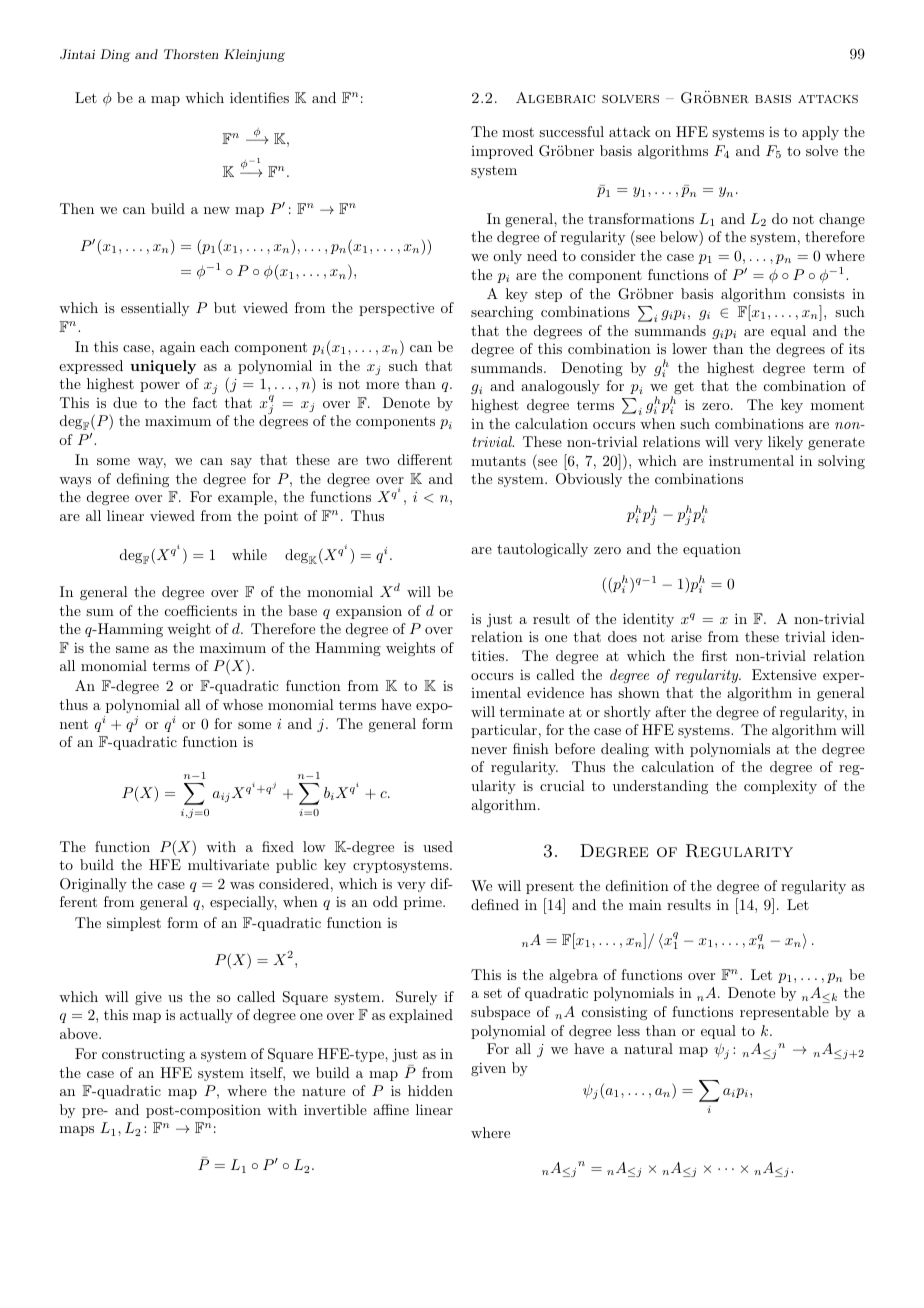 The height and width of the screenshot is (1308, 924). Describe the element at coordinates (205, 402) in the screenshot. I see `fact` at that location.
